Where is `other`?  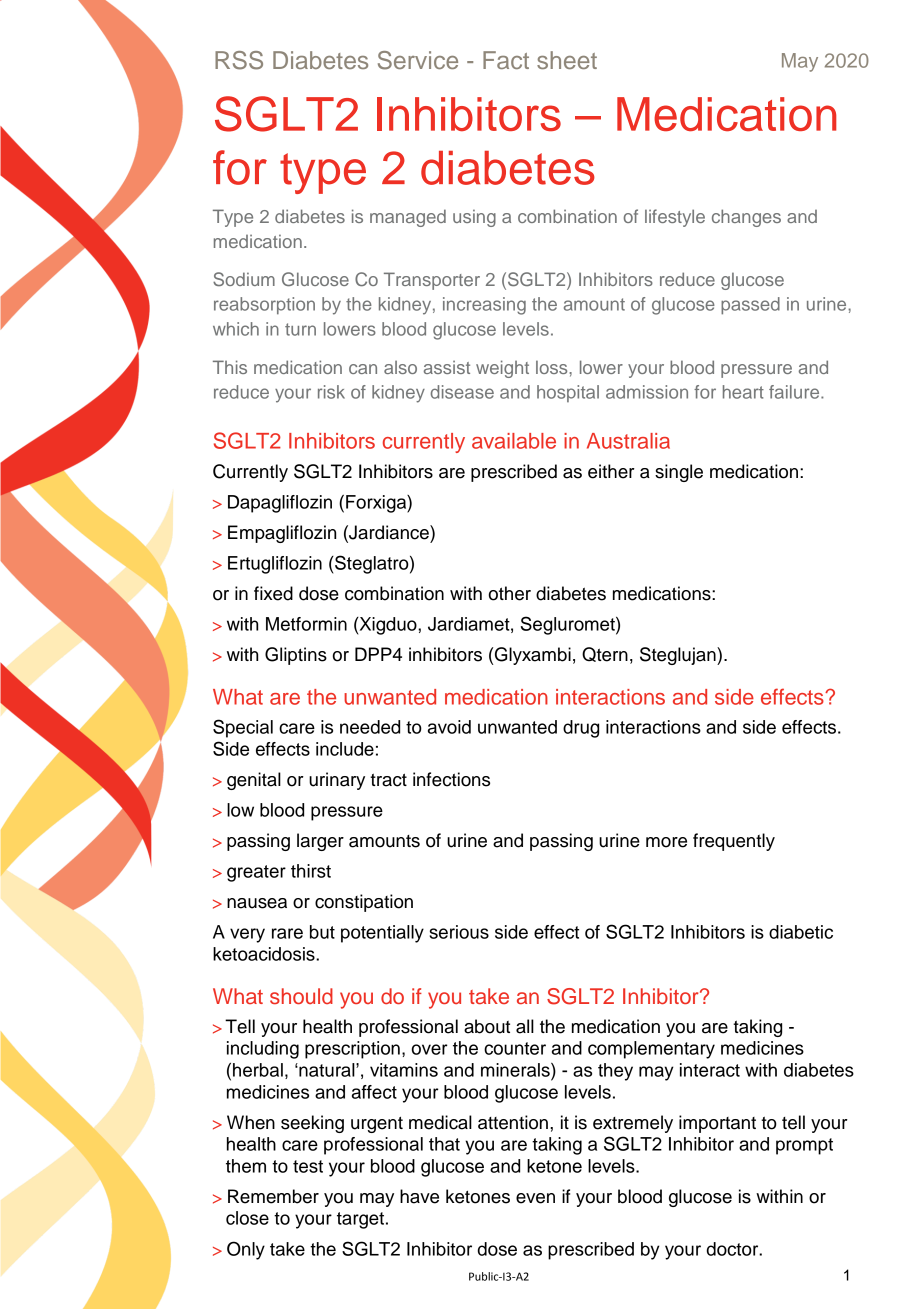 other is located at coordinates (510, 593).
